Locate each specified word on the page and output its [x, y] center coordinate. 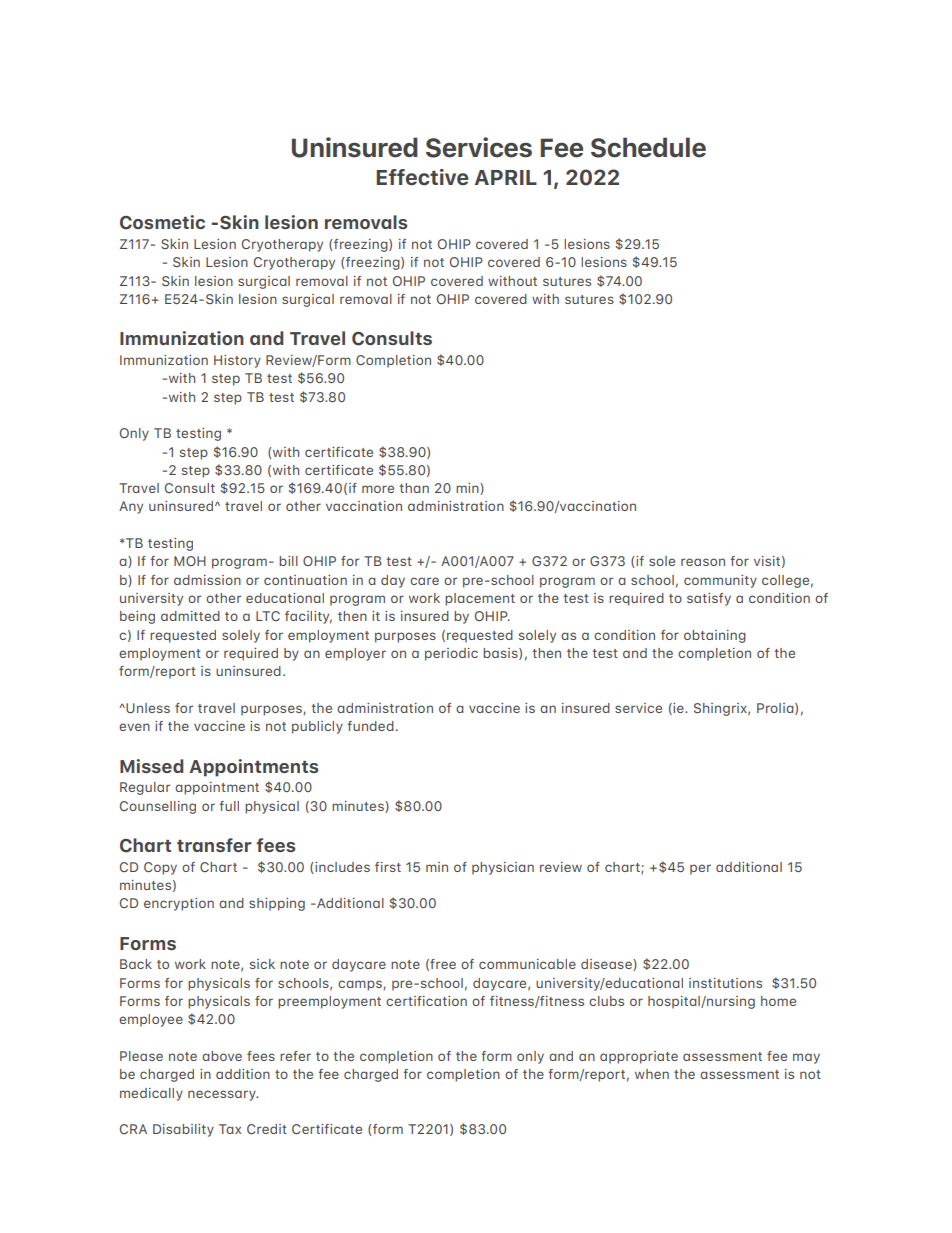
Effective [422, 177]
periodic [451, 654]
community [720, 581]
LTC [268, 616]
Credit [267, 1129]
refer [295, 1056]
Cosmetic [162, 222]
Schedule [648, 147]
